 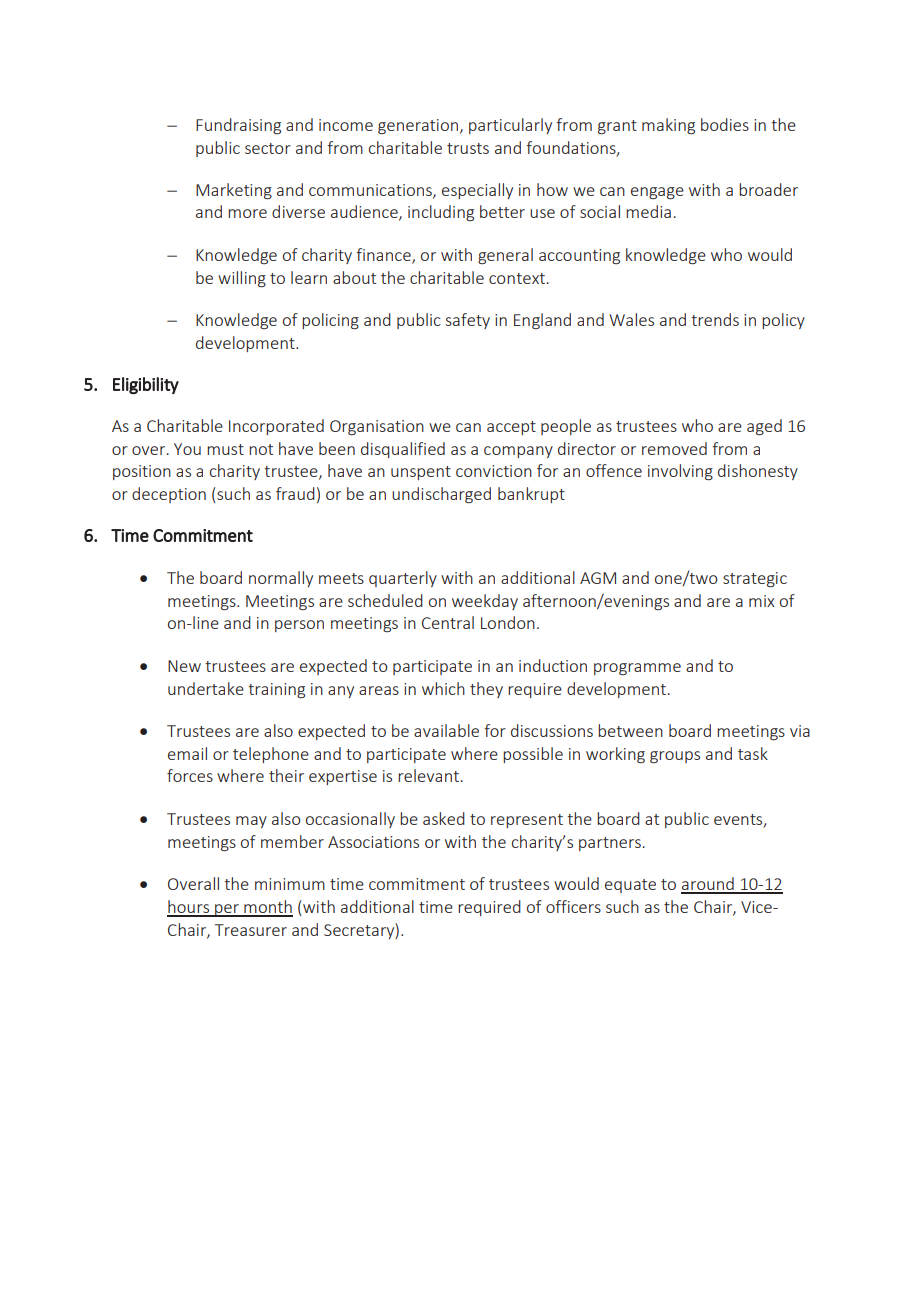 I want to click on dishonesty, so click(x=758, y=472).
